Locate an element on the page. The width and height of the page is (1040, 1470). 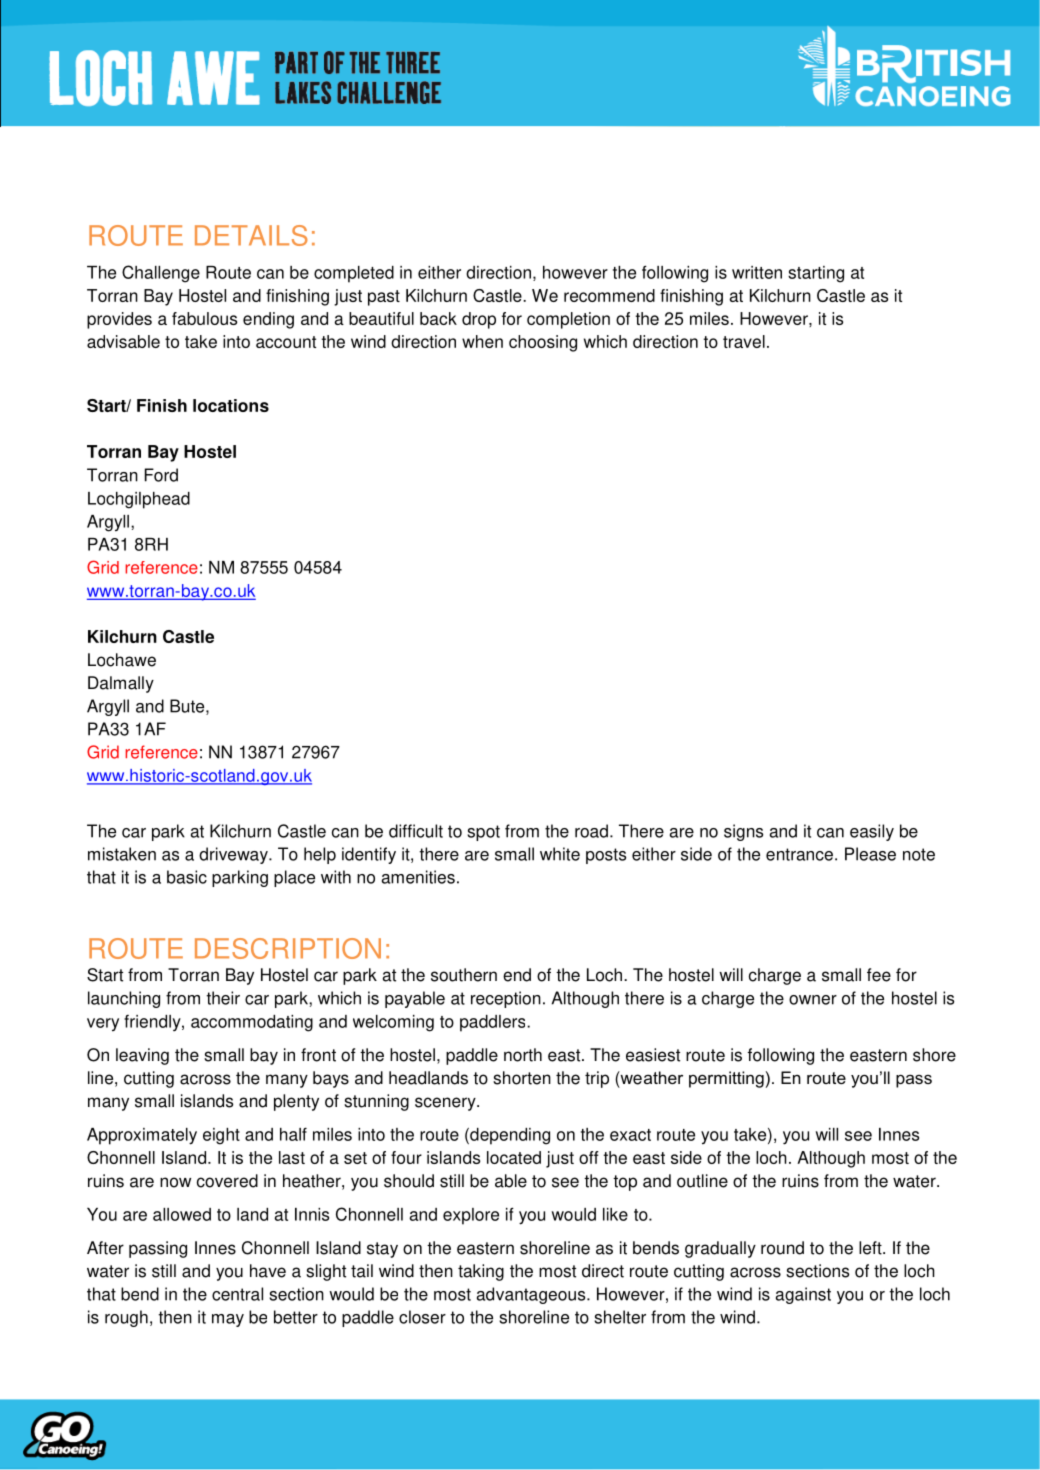
driveway is located at coordinates (234, 855).
